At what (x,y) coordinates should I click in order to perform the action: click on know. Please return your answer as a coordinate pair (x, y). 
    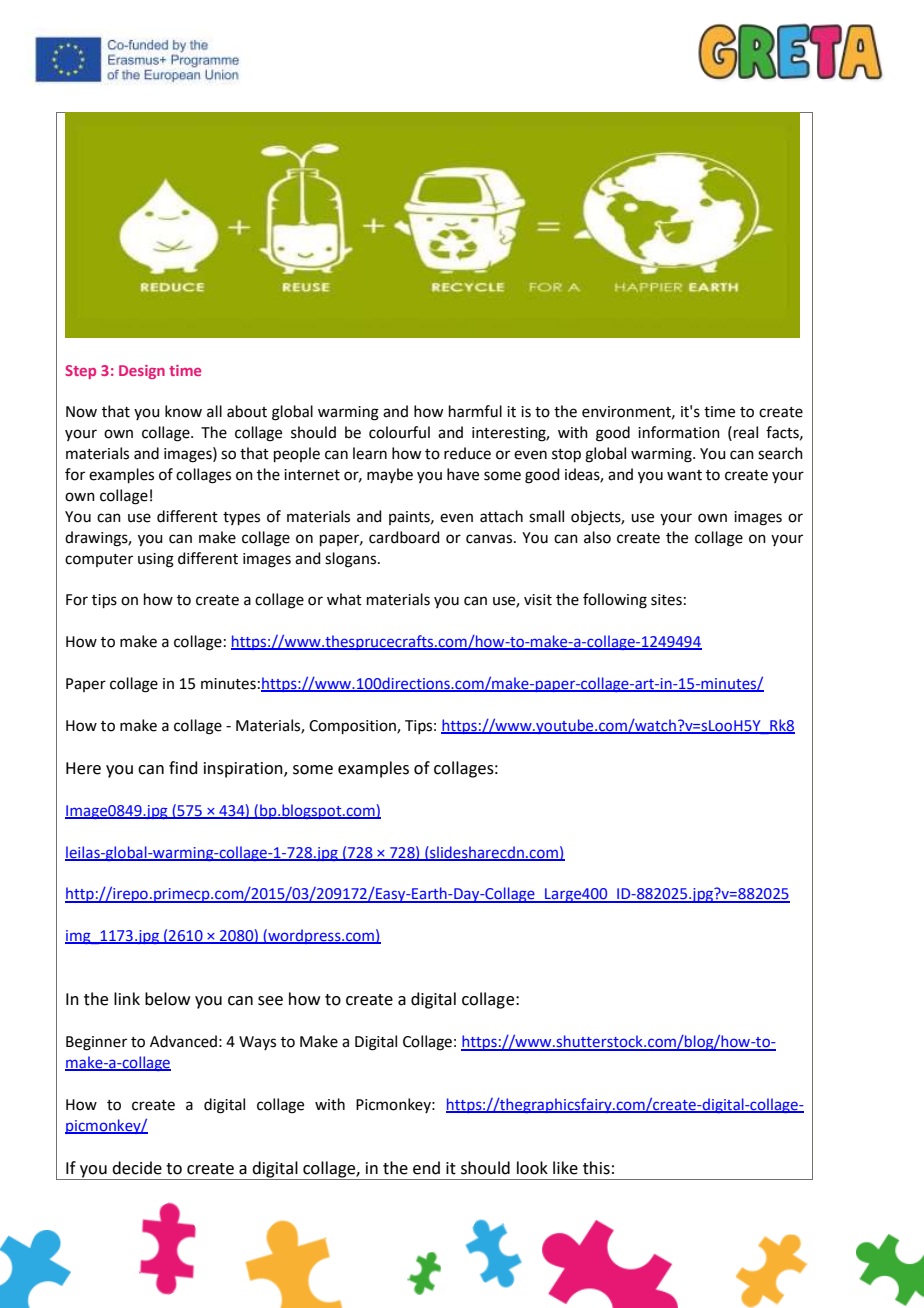
    Looking at the image, I should click on (183, 411).
